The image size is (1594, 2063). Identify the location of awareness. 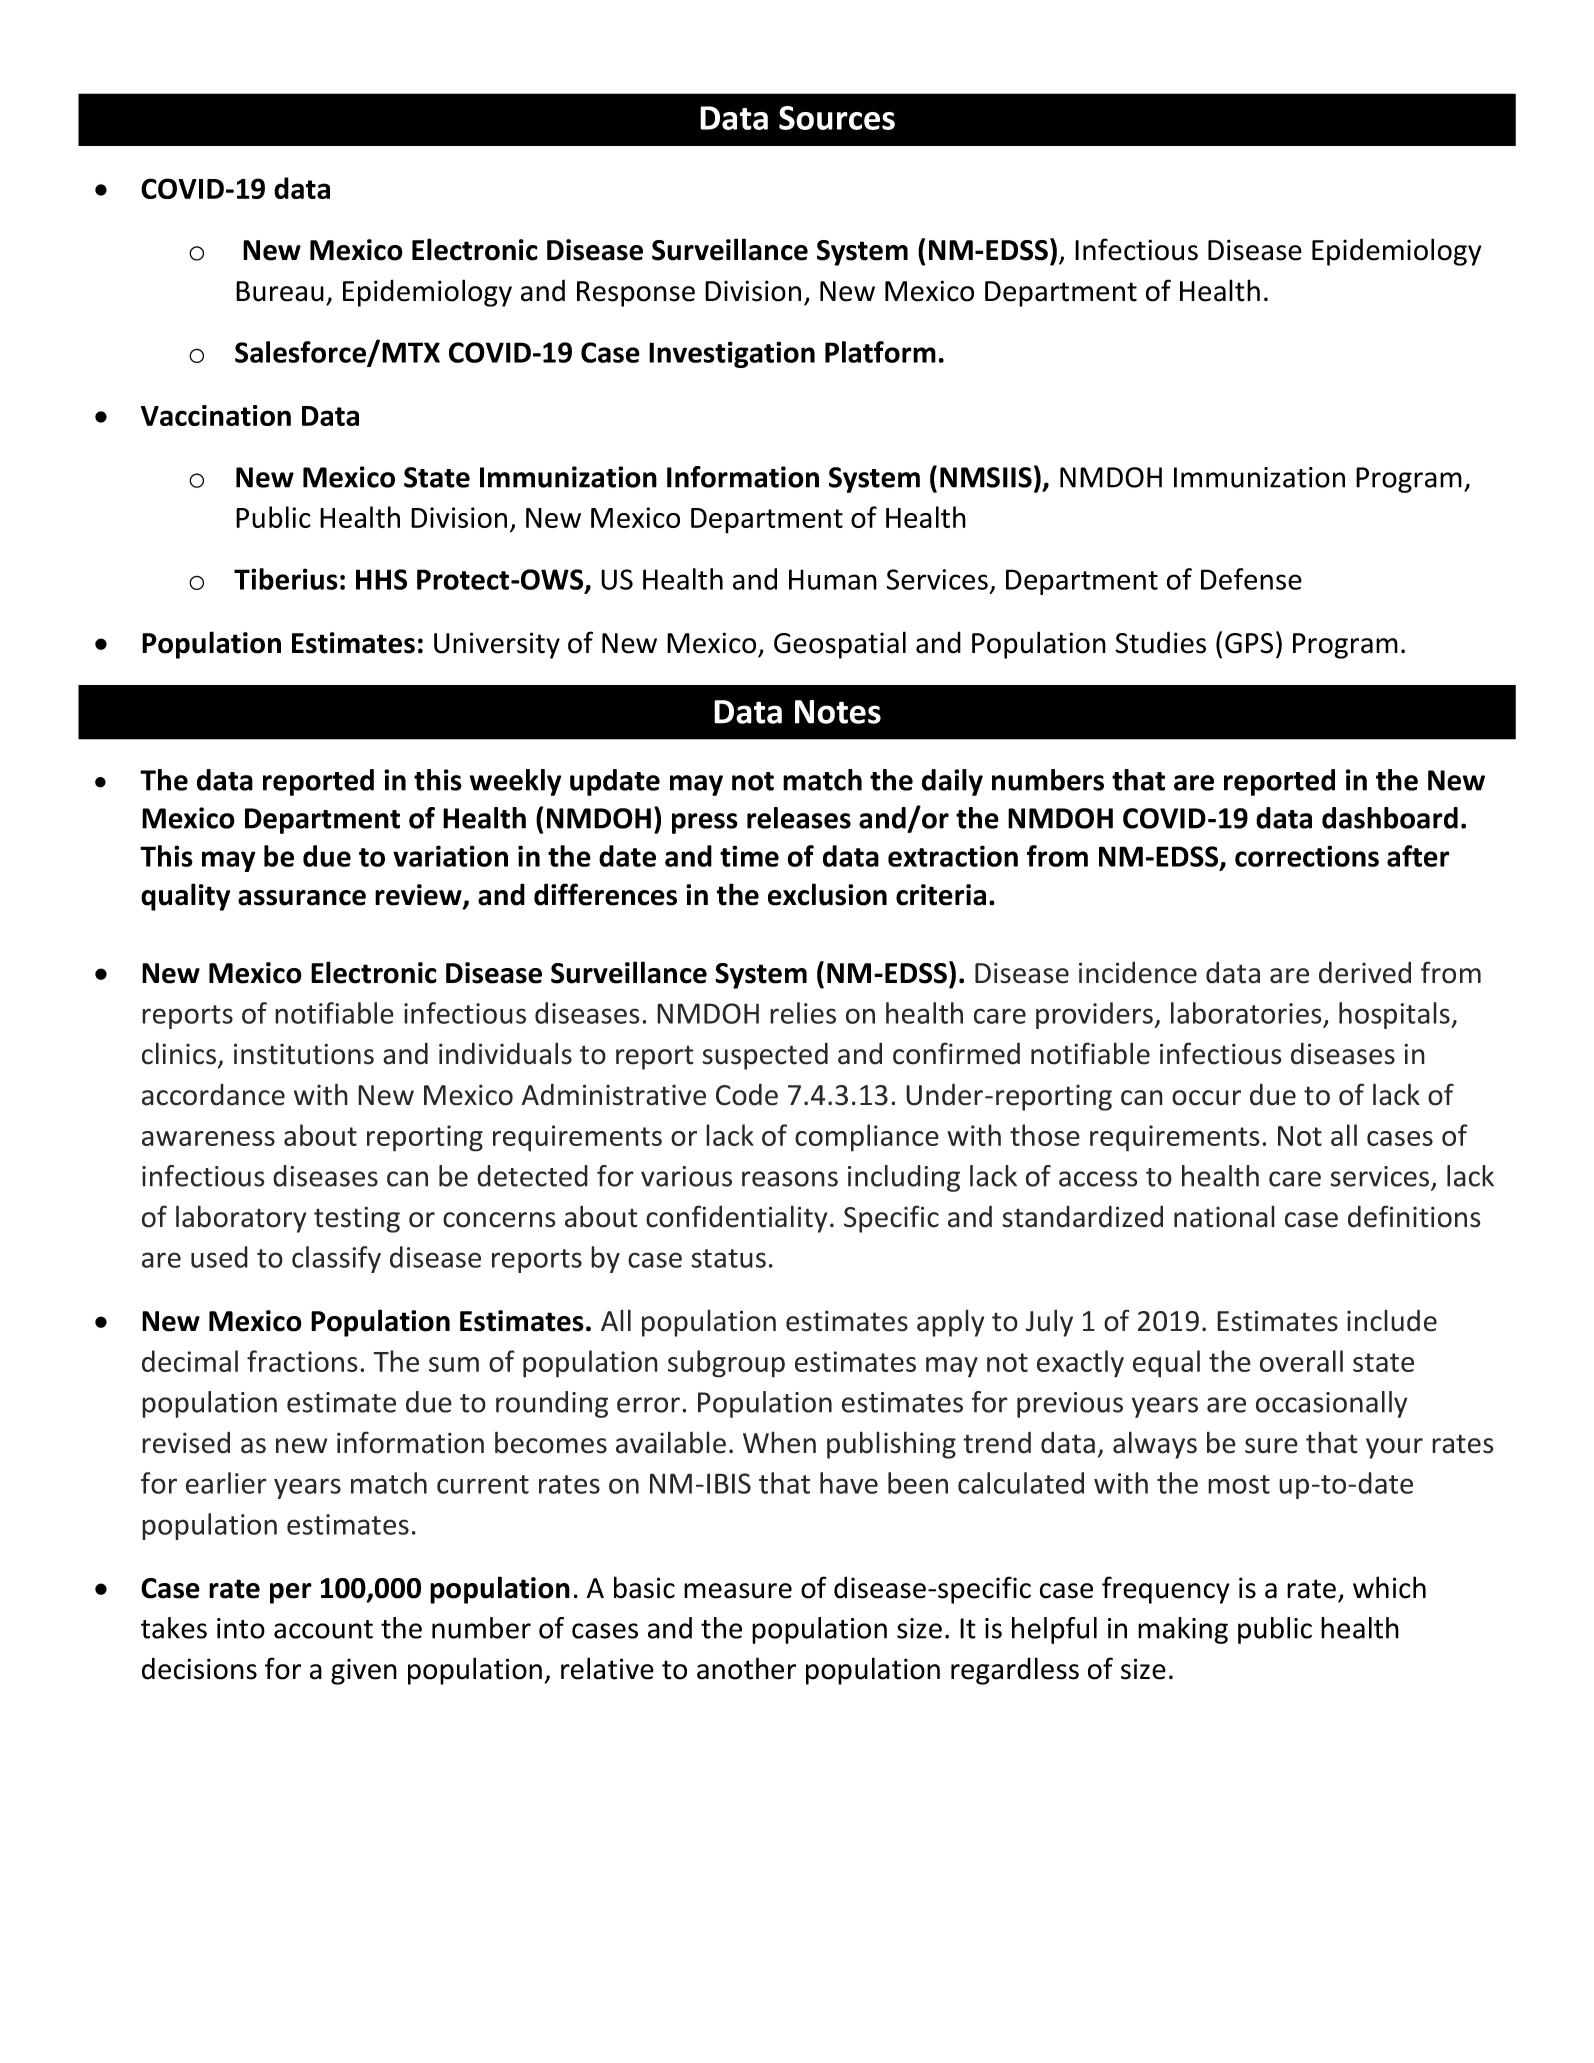
(208, 1138).
